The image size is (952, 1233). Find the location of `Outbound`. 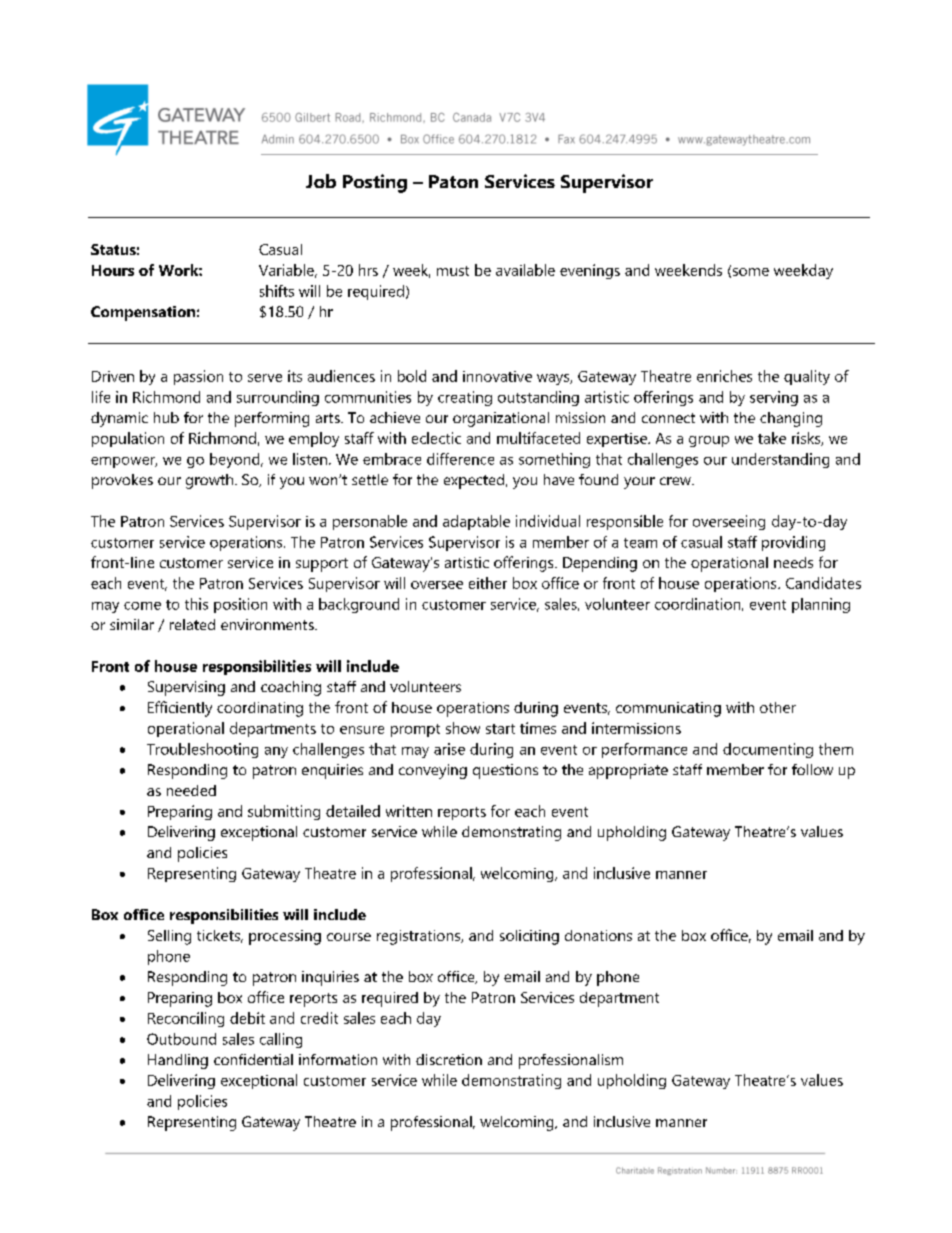

Outbound is located at coordinates (181, 1039).
